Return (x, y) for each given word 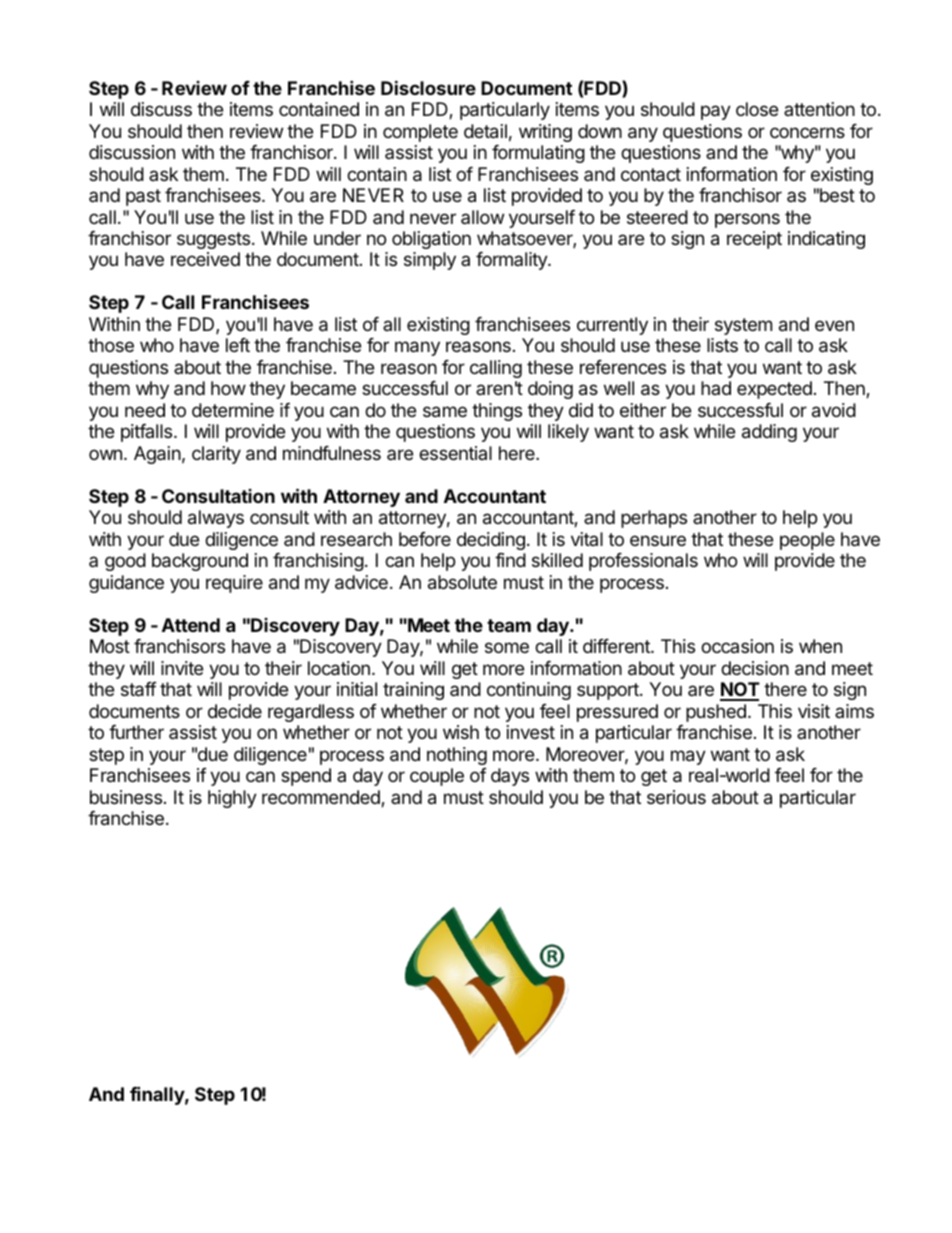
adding (769, 433)
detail (485, 131)
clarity (216, 455)
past (143, 197)
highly (232, 799)
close (757, 109)
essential (455, 453)
